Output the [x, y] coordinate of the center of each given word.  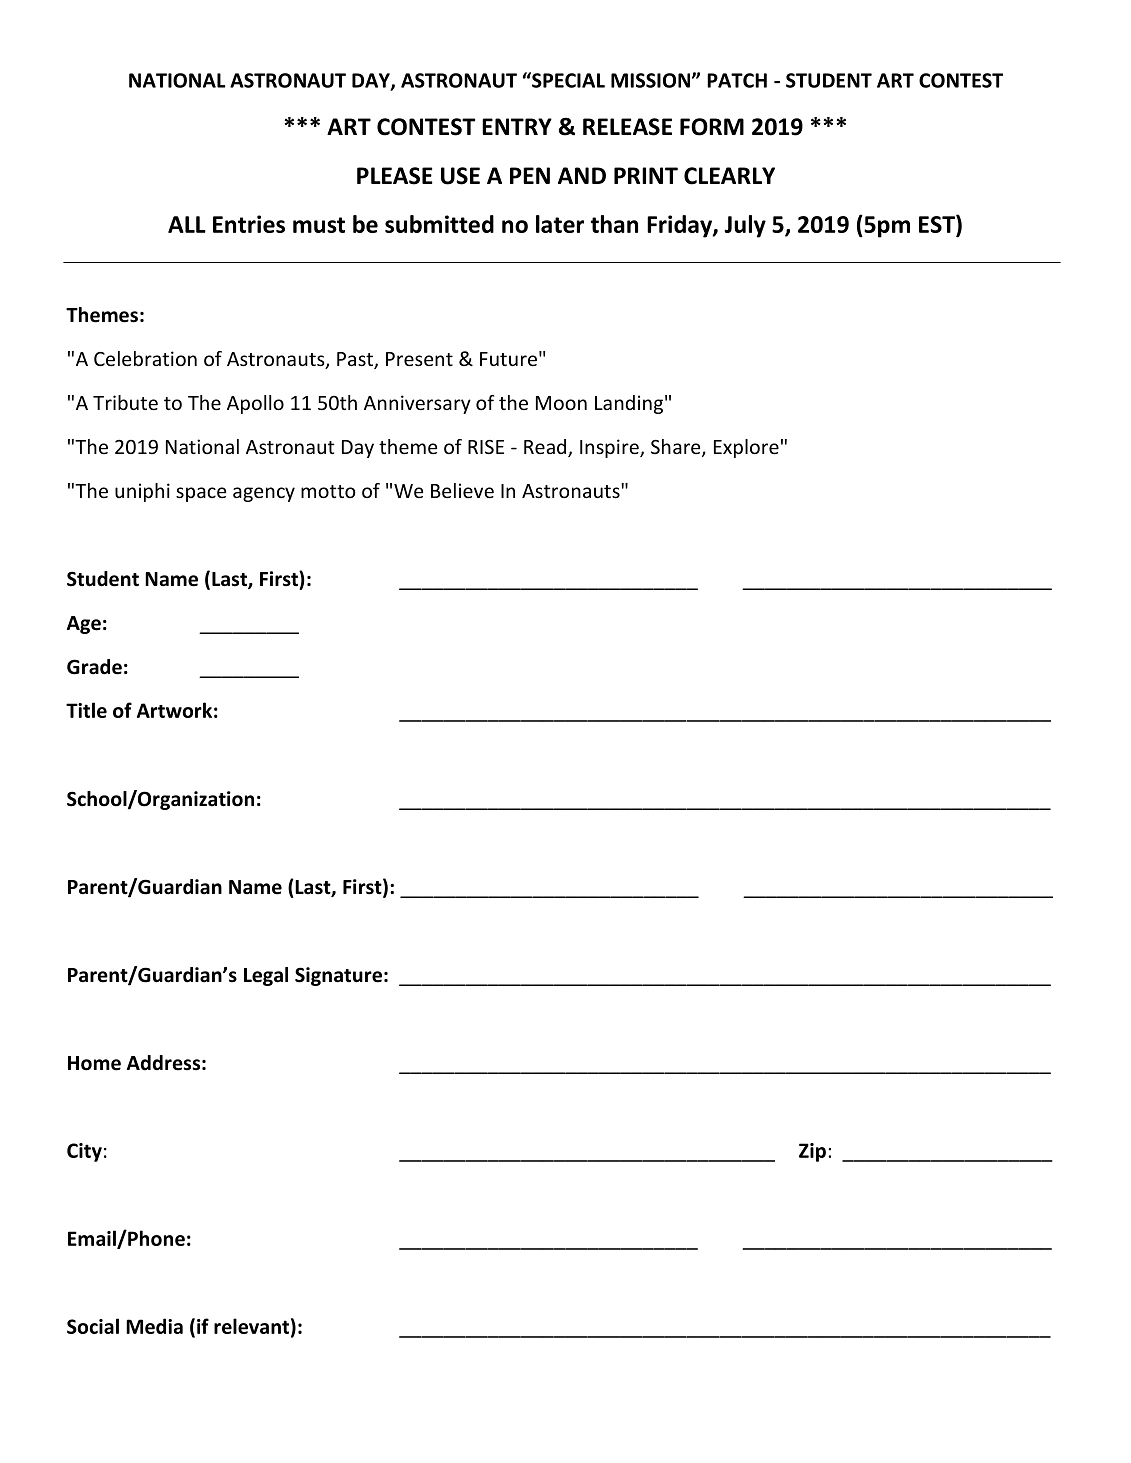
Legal [266, 976]
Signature [338, 976]
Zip [812, 1152]
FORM [712, 127]
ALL [187, 224]
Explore [746, 448]
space [201, 494]
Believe [462, 490]
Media [154, 1326]
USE [460, 176]
